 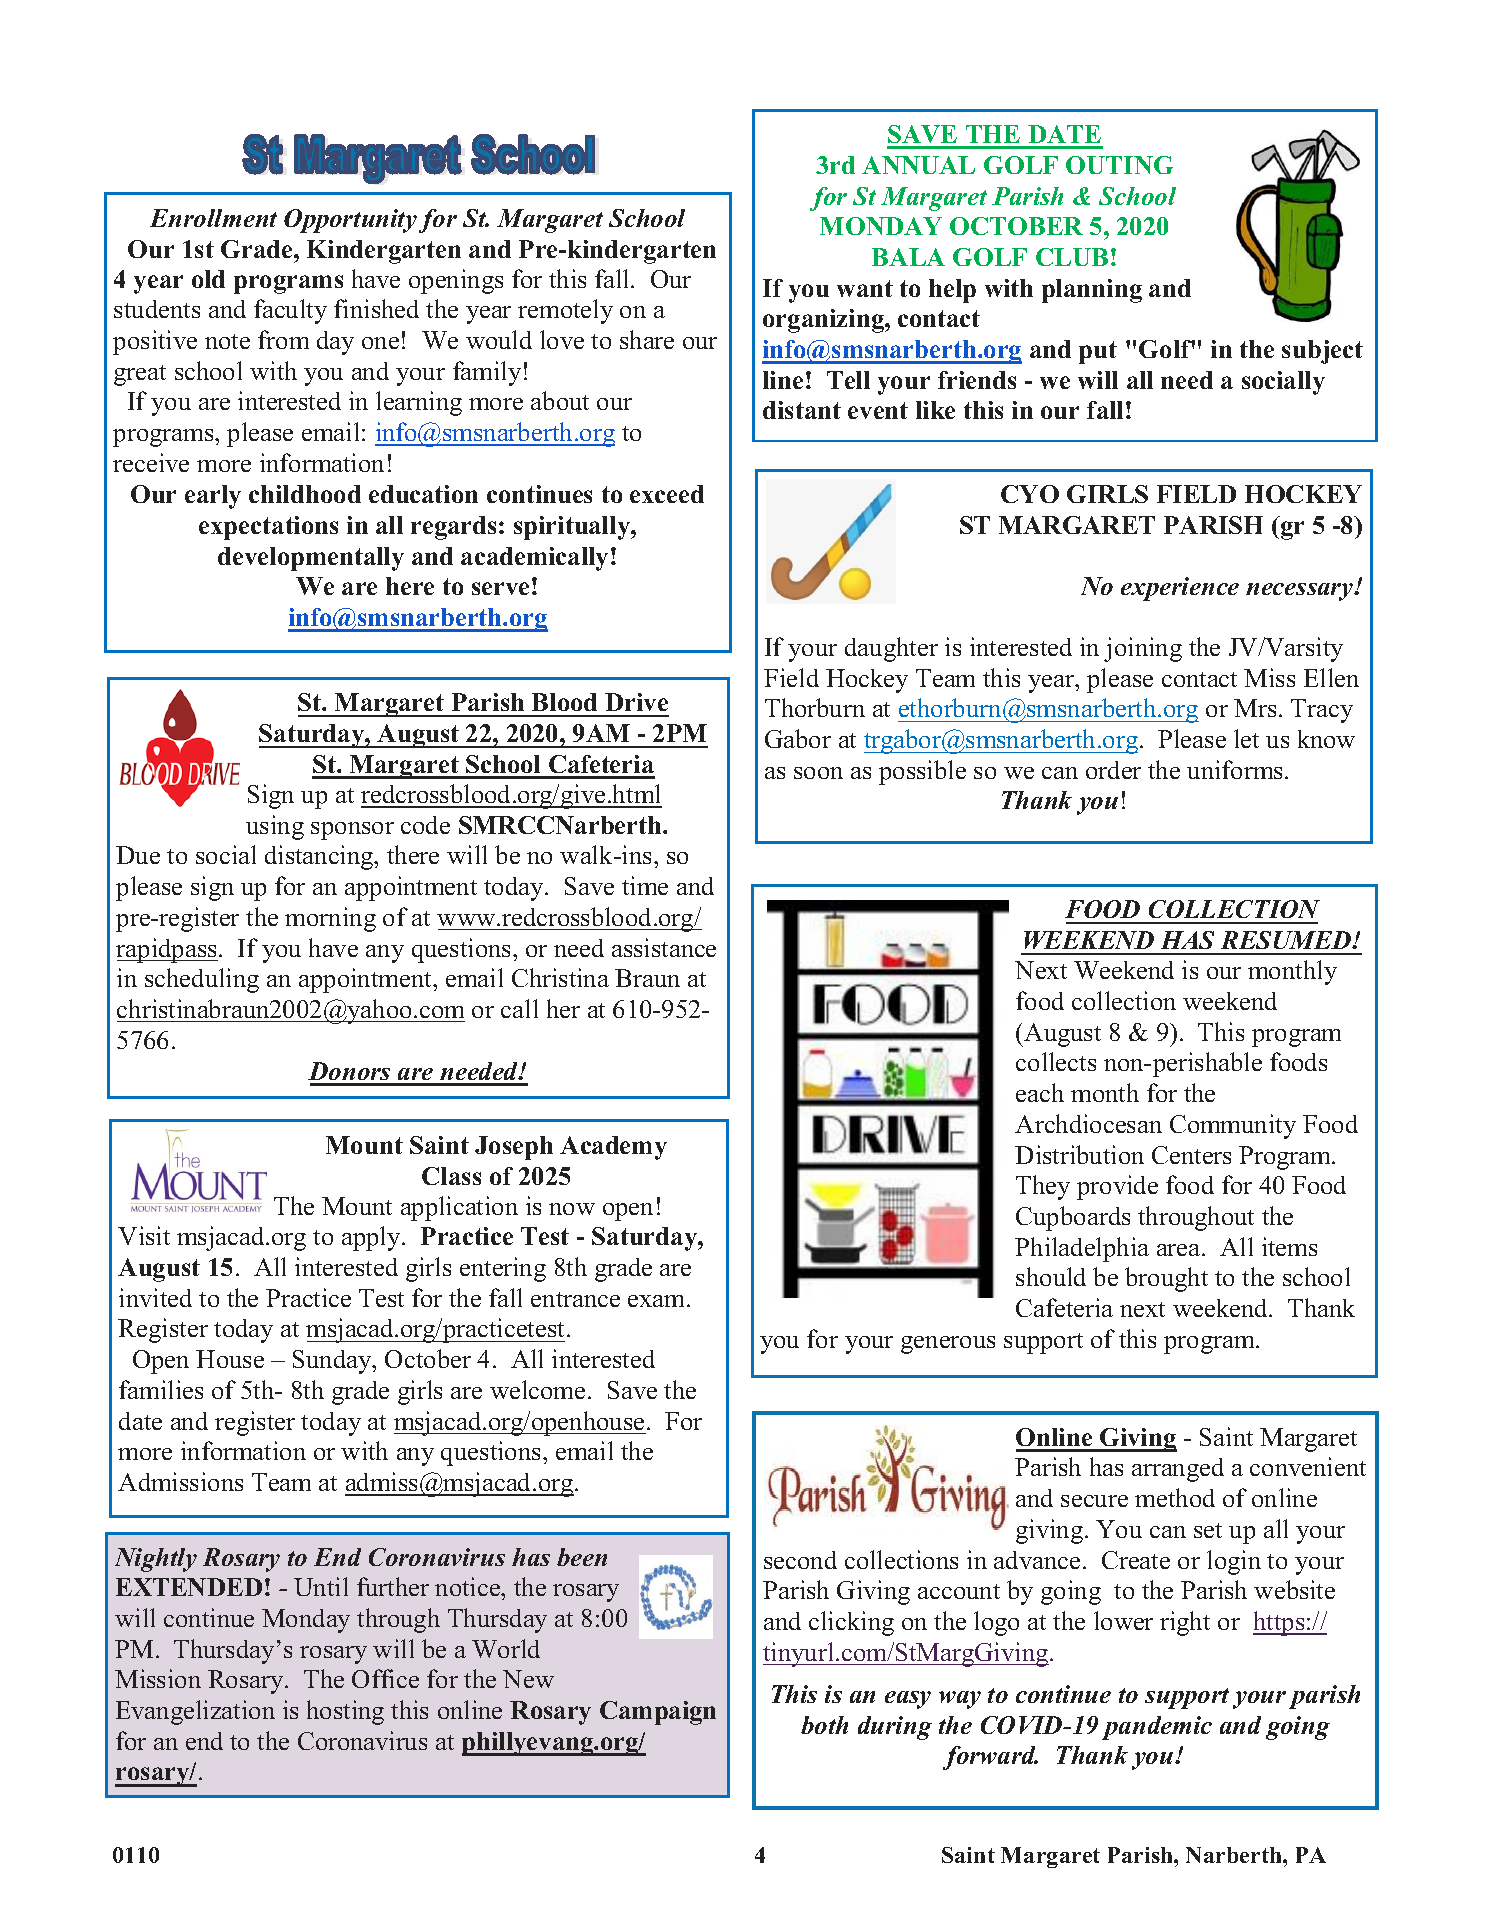 I want to click on soon, so click(x=818, y=773).
